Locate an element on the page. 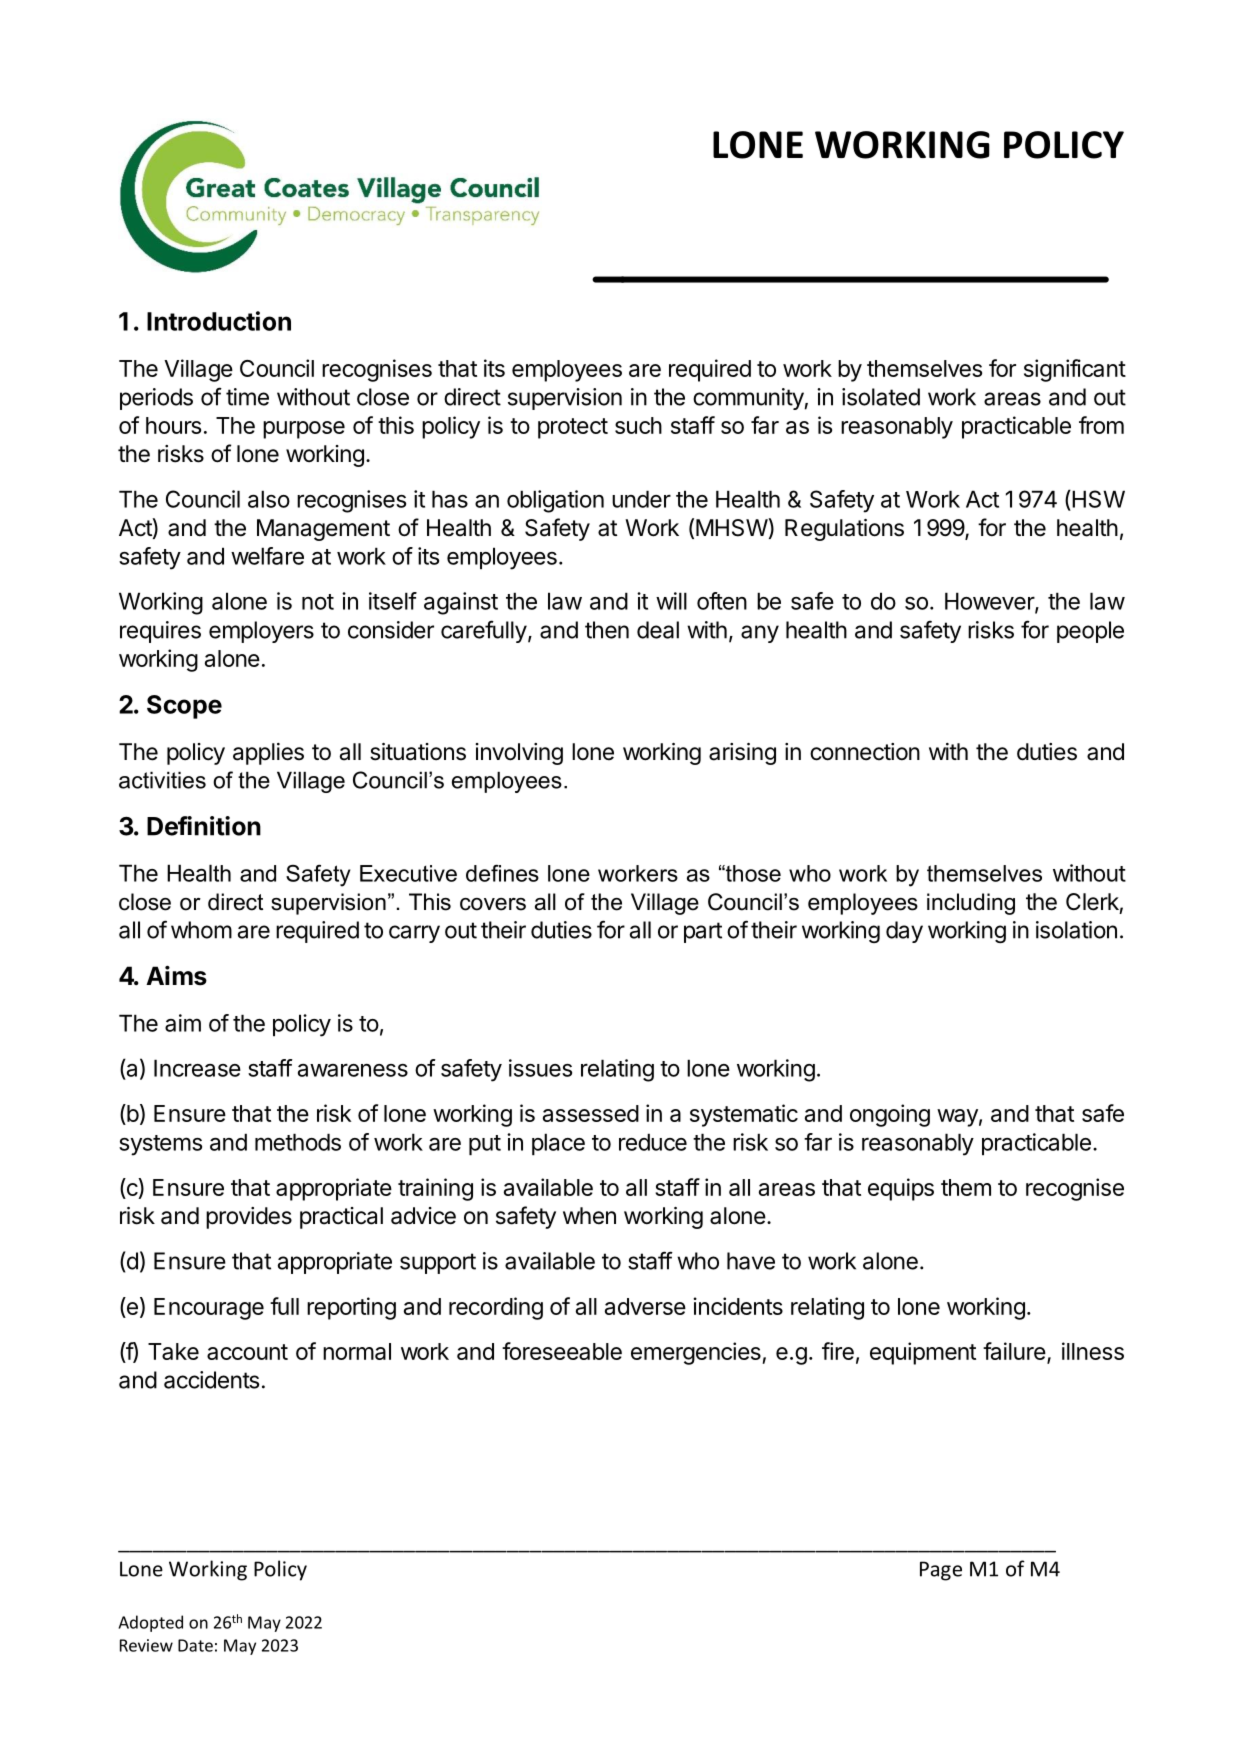 The height and width of the page is (1758, 1243). time is located at coordinates (247, 397).
